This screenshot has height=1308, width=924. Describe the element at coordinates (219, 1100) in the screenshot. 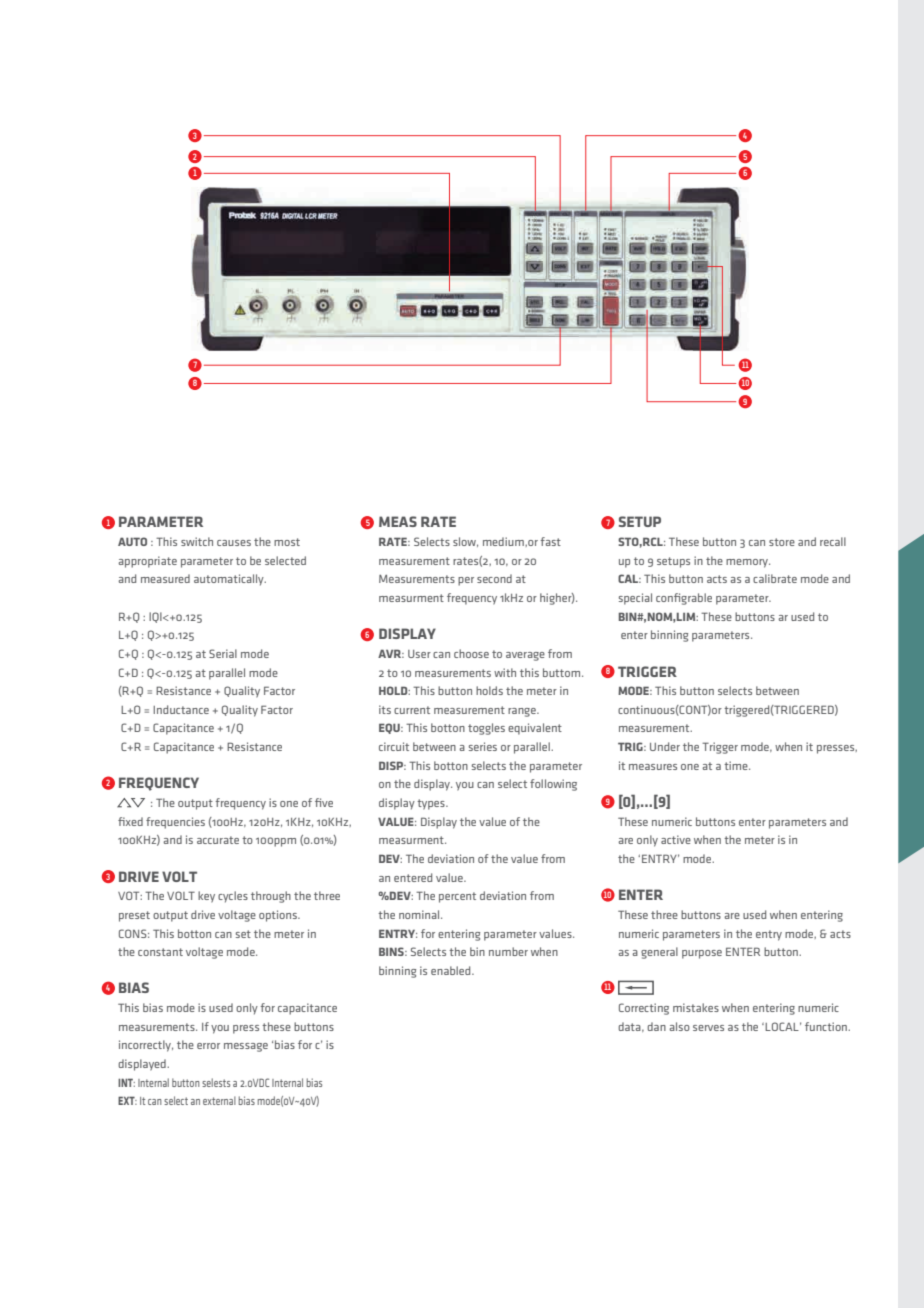

I see `external` at that location.
